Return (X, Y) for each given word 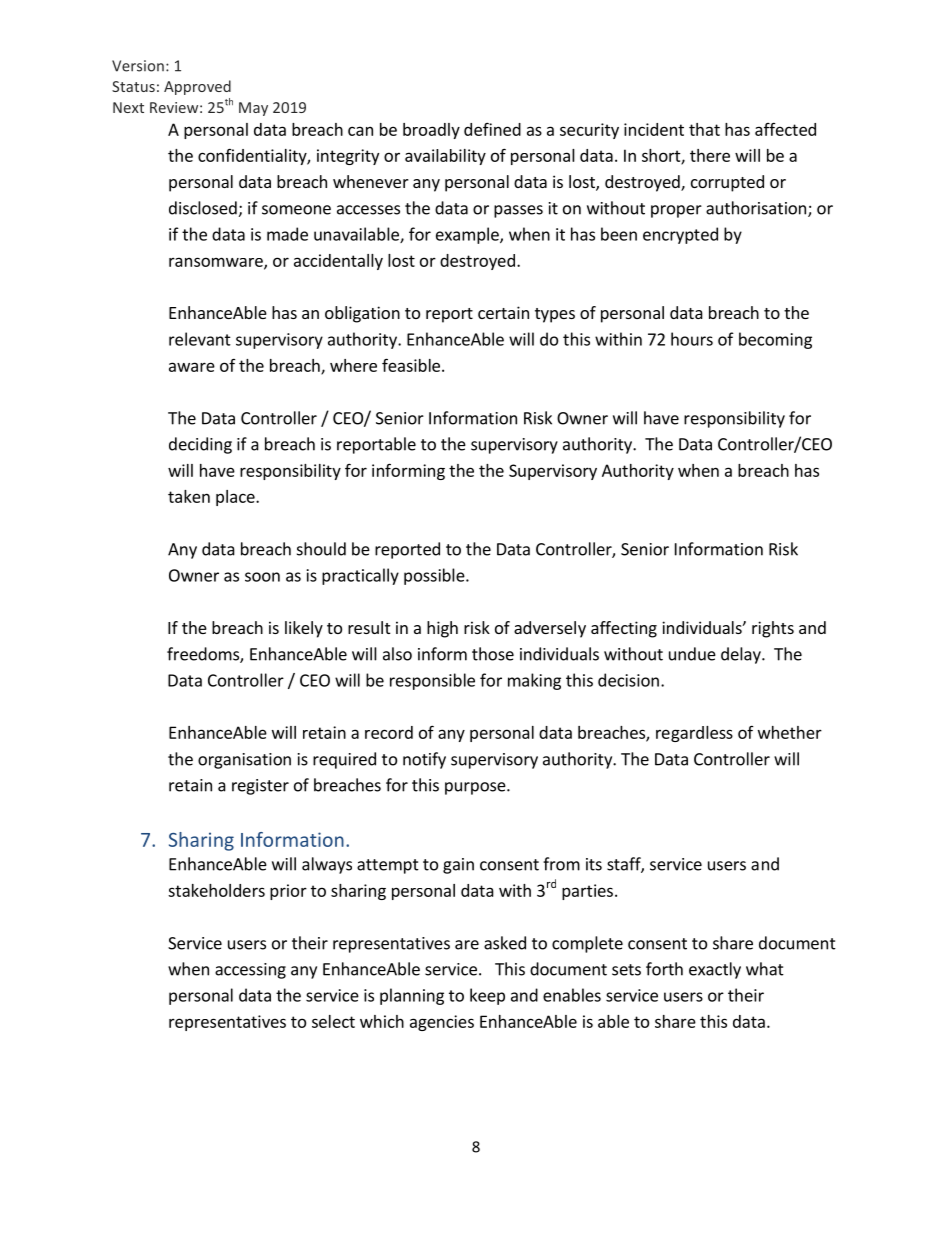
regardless (694, 734)
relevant (200, 339)
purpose (476, 788)
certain (503, 312)
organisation (244, 761)
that (704, 129)
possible (435, 576)
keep (487, 996)
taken (189, 496)
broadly (431, 131)
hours (692, 339)
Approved (197, 87)
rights (773, 629)
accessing (250, 971)
